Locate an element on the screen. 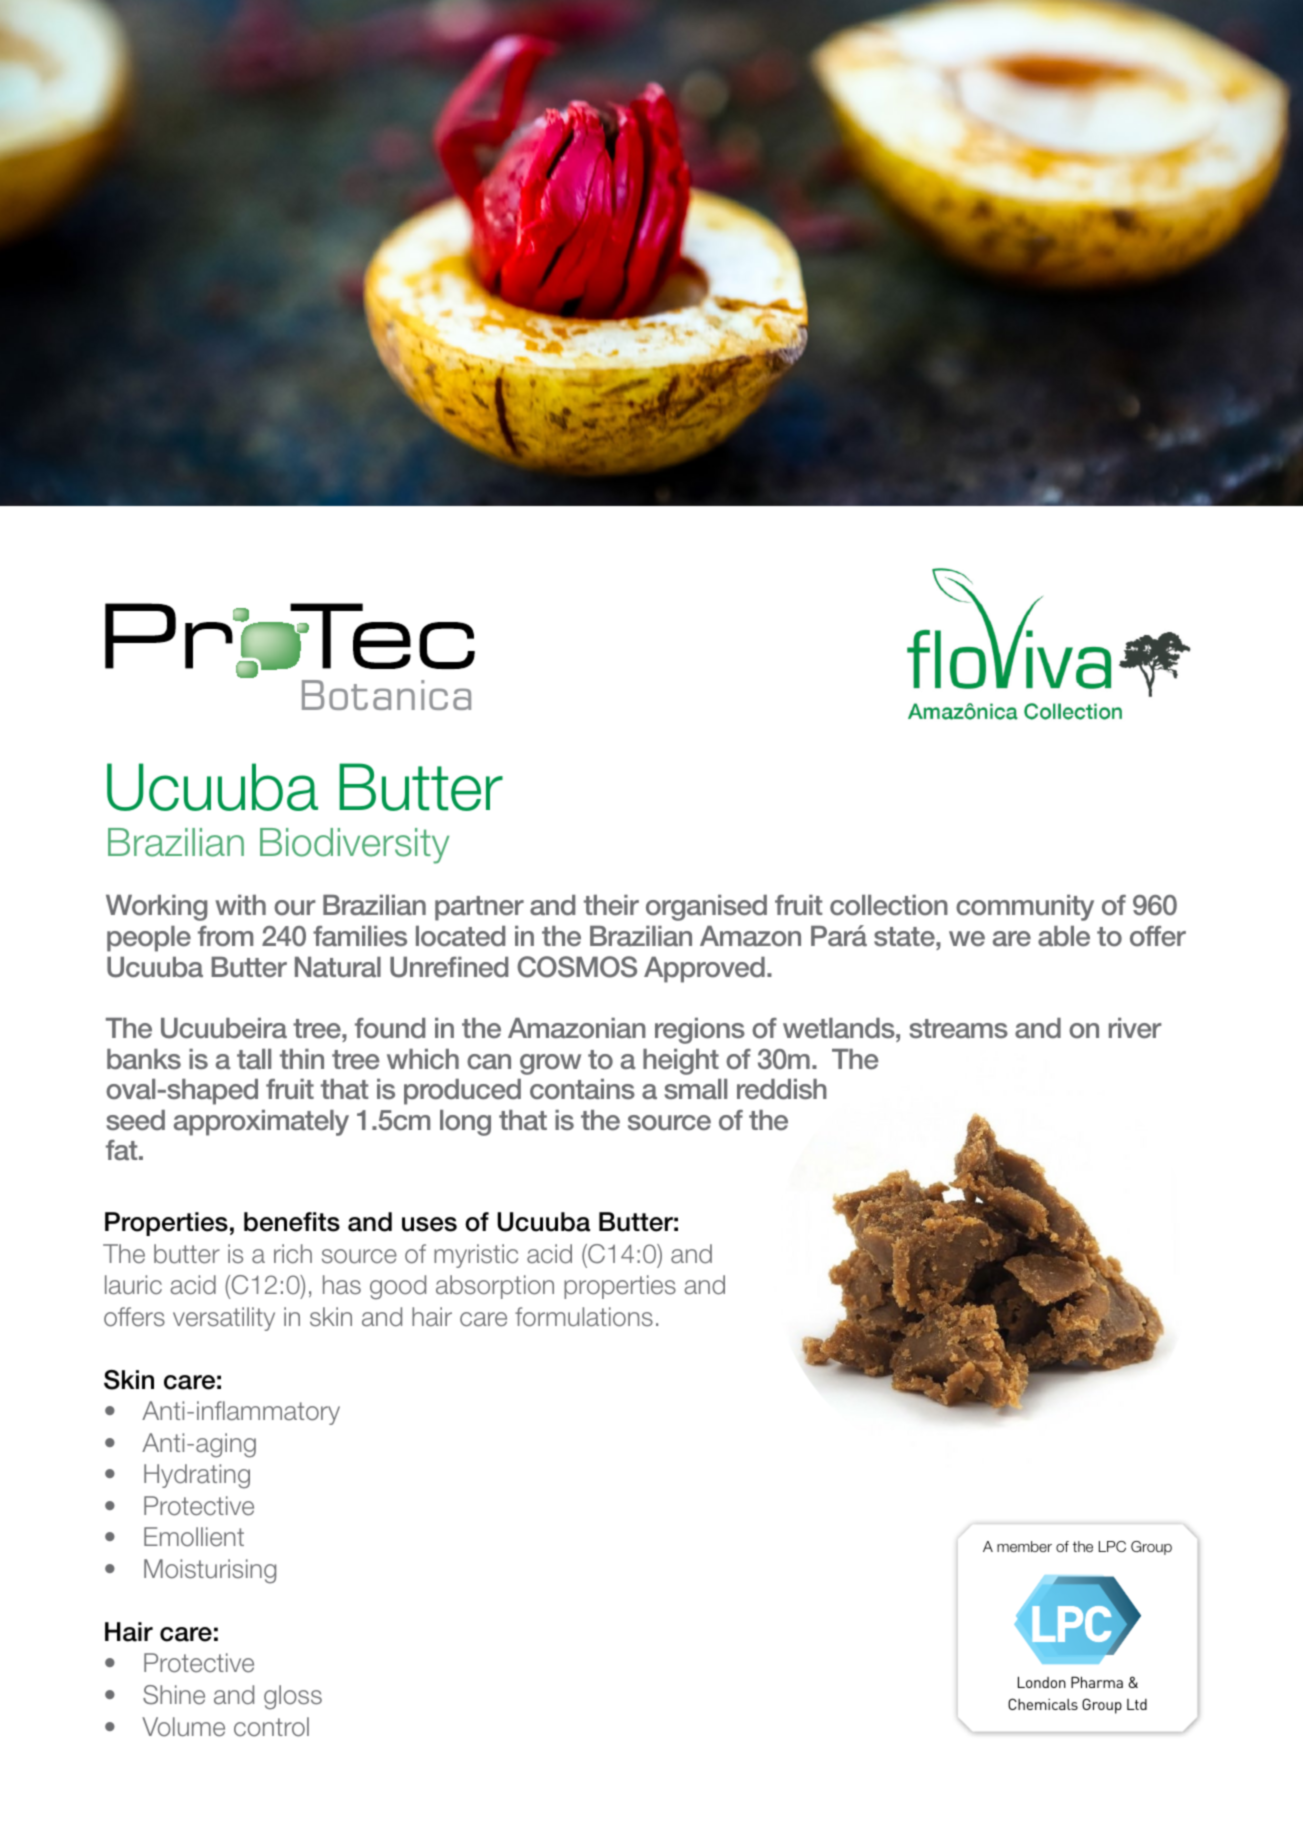 Image resolution: width=1303 pixels, height=1843 pixels. tall is located at coordinates (254, 1059).
